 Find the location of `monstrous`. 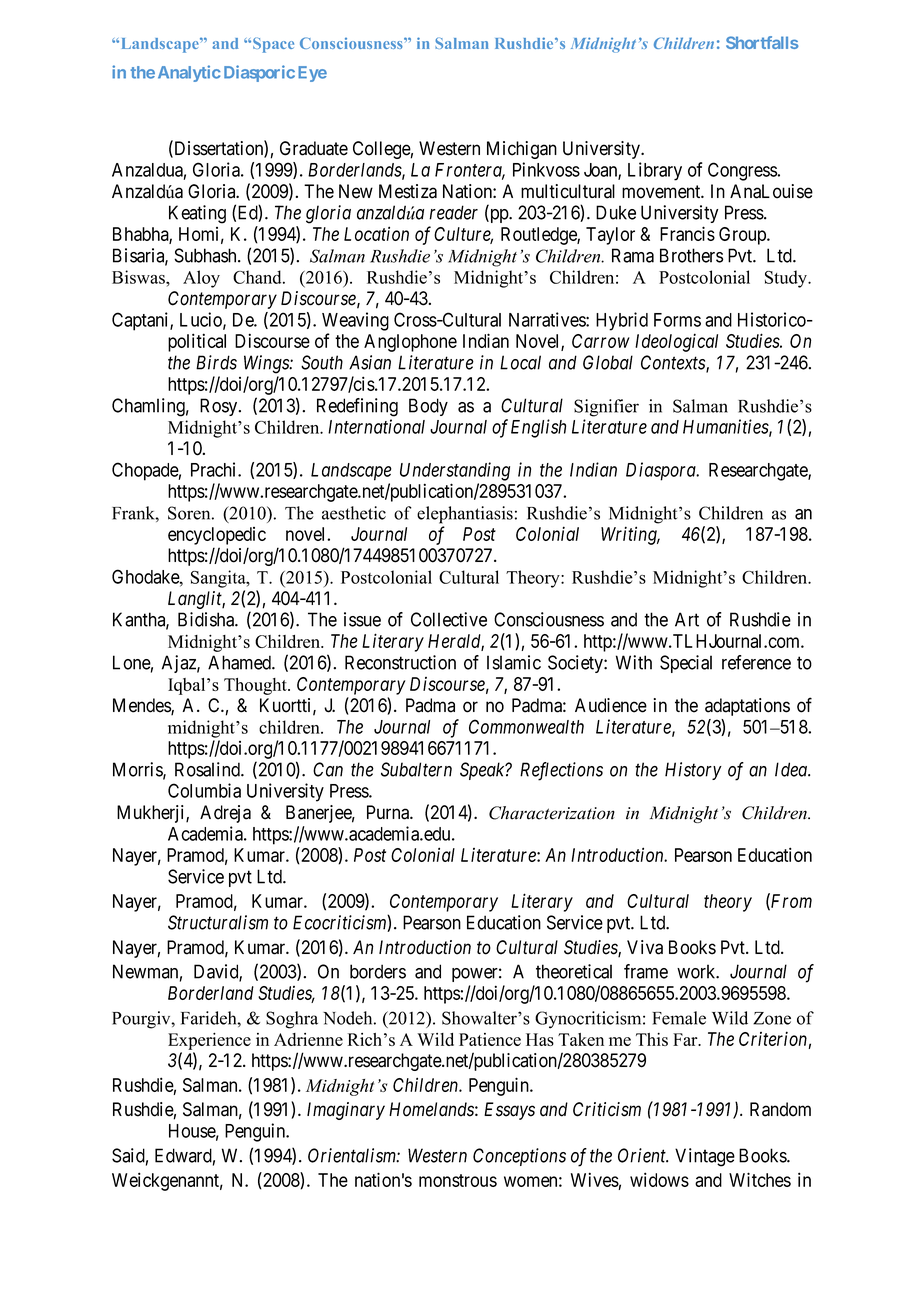

monstrous is located at coordinates (458, 1180).
